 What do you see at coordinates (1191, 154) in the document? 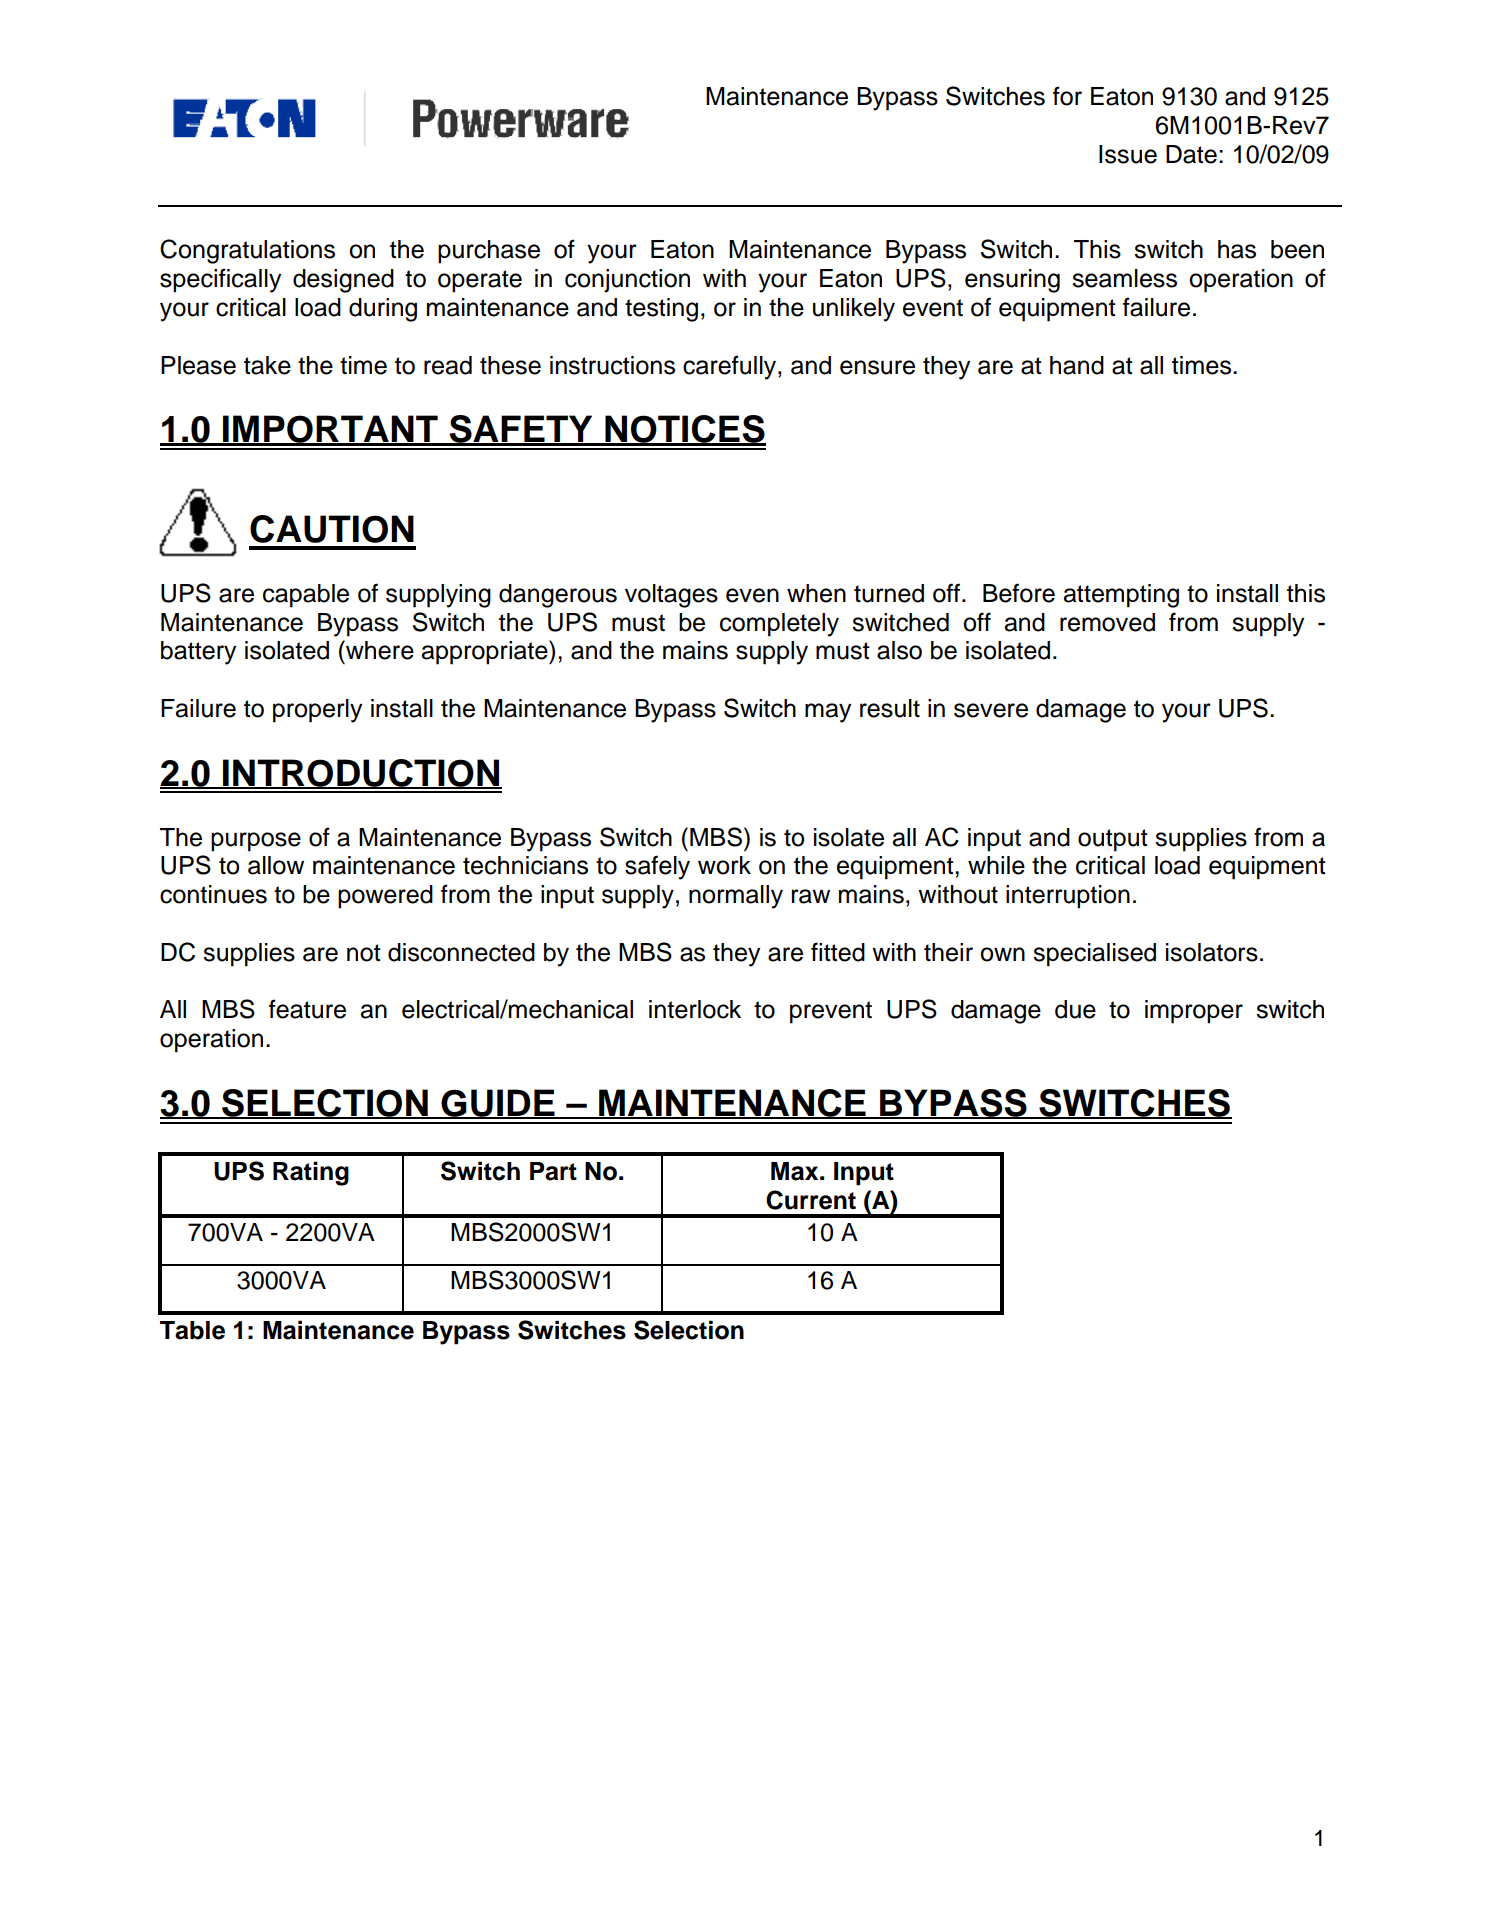
I see `Date` at bounding box center [1191, 154].
